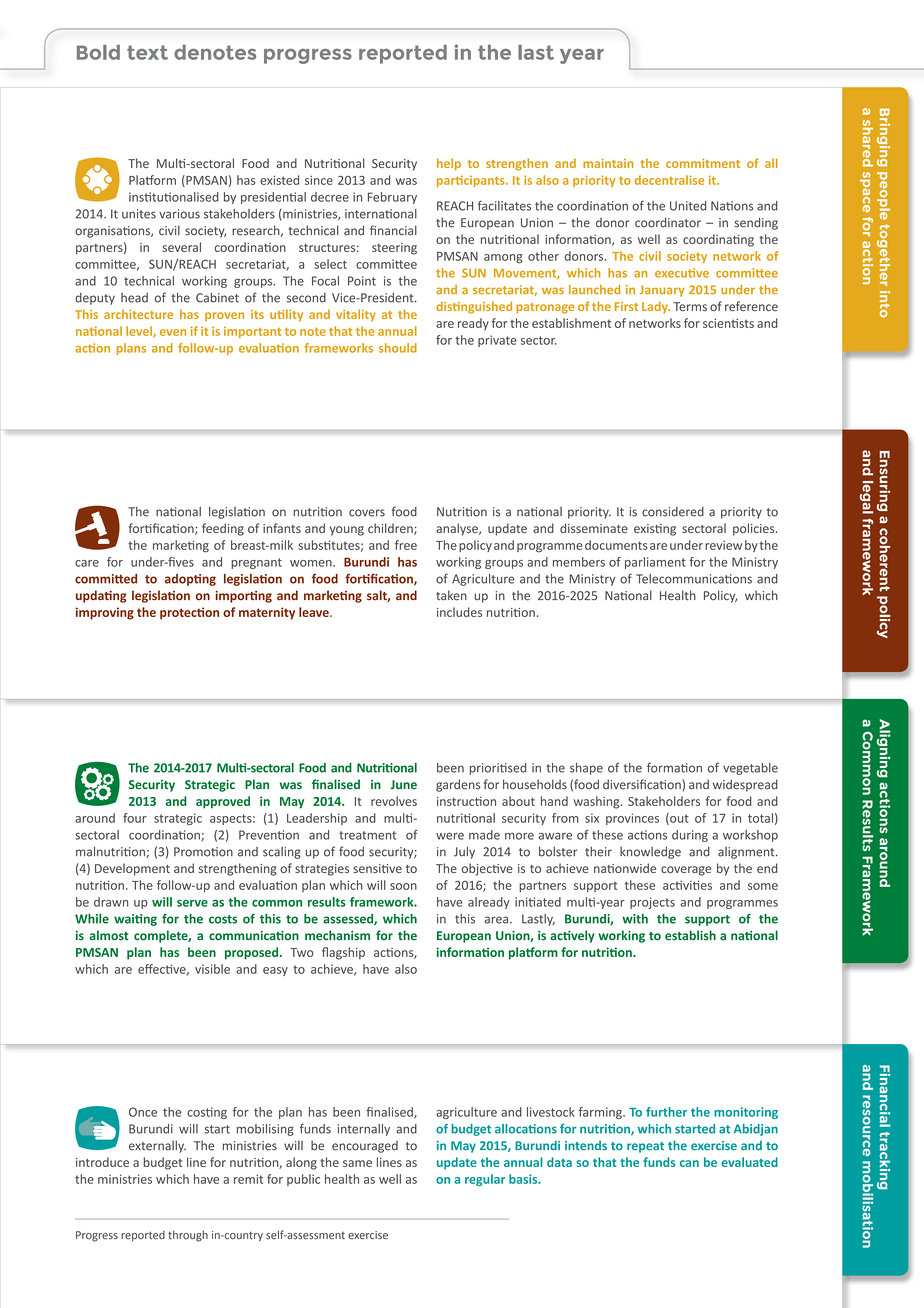  What do you see at coordinates (536, 52) in the screenshot?
I see `last` at bounding box center [536, 52].
